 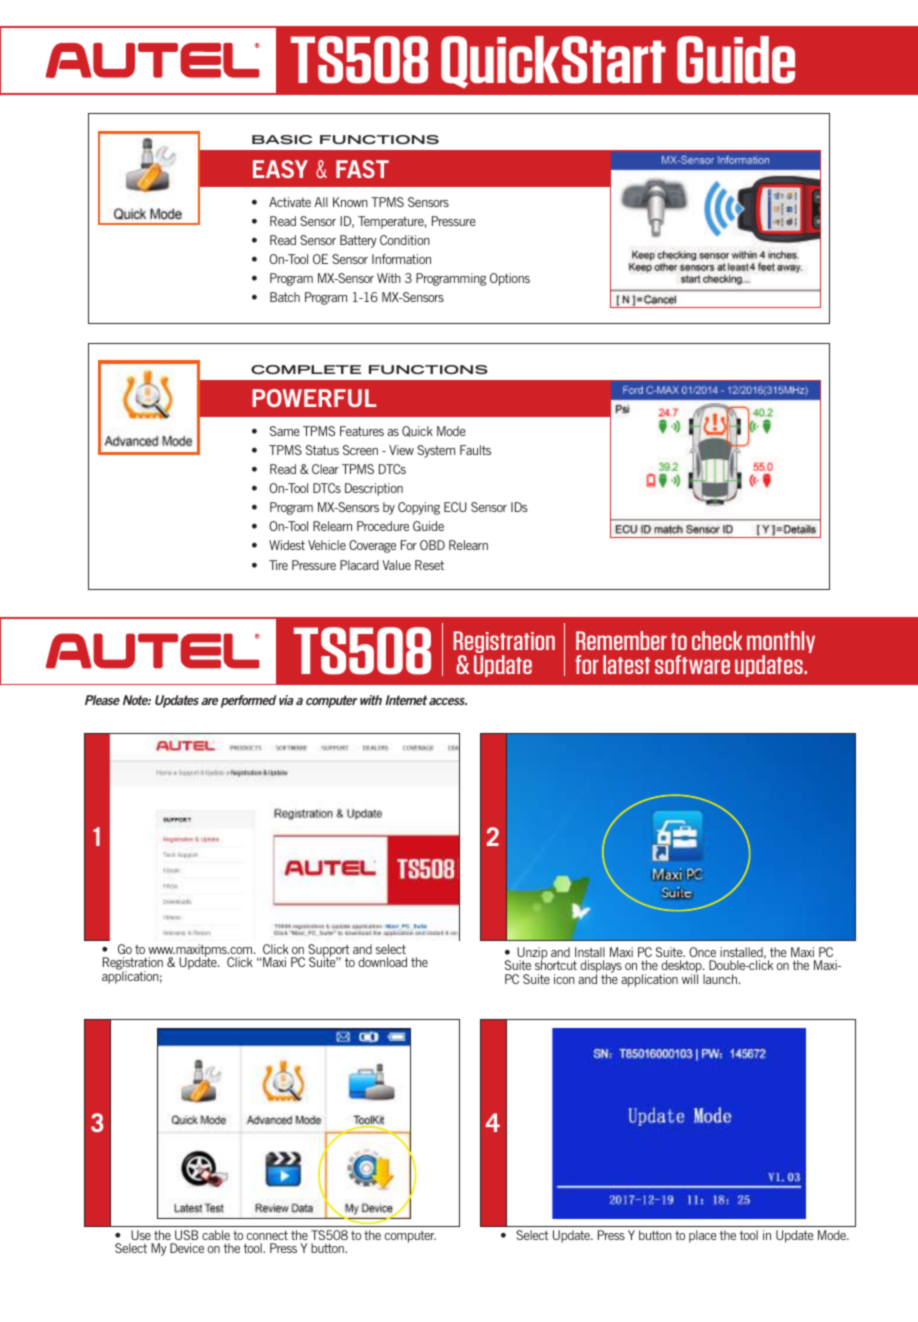 What do you see at coordinates (692, 664) in the document?
I see `software` at bounding box center [692, 664].
